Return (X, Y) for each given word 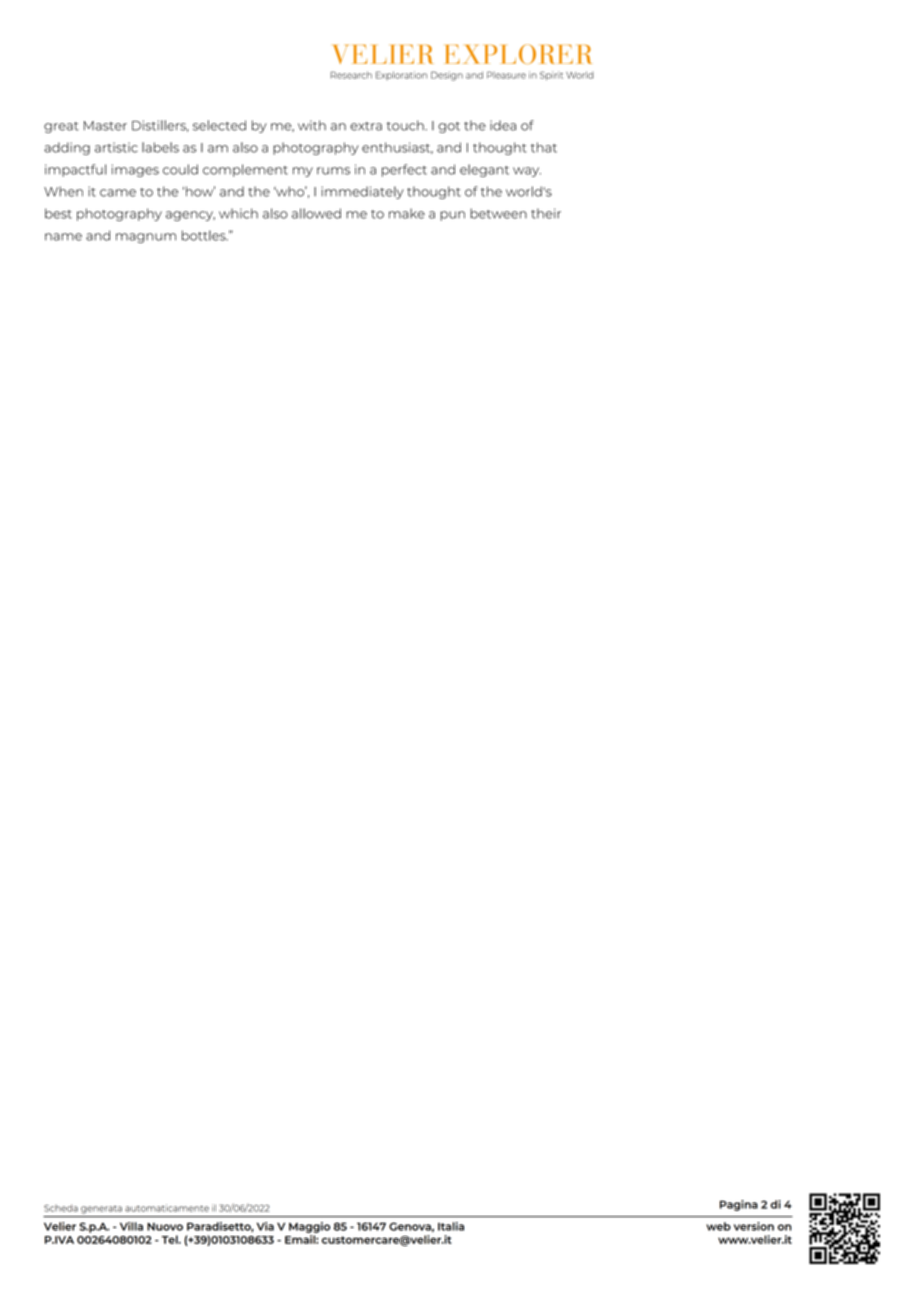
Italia (451, 1226)
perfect (404, 170)
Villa (131, 1226)
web (718, 1226)
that (544, 147)
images (135, 170)
